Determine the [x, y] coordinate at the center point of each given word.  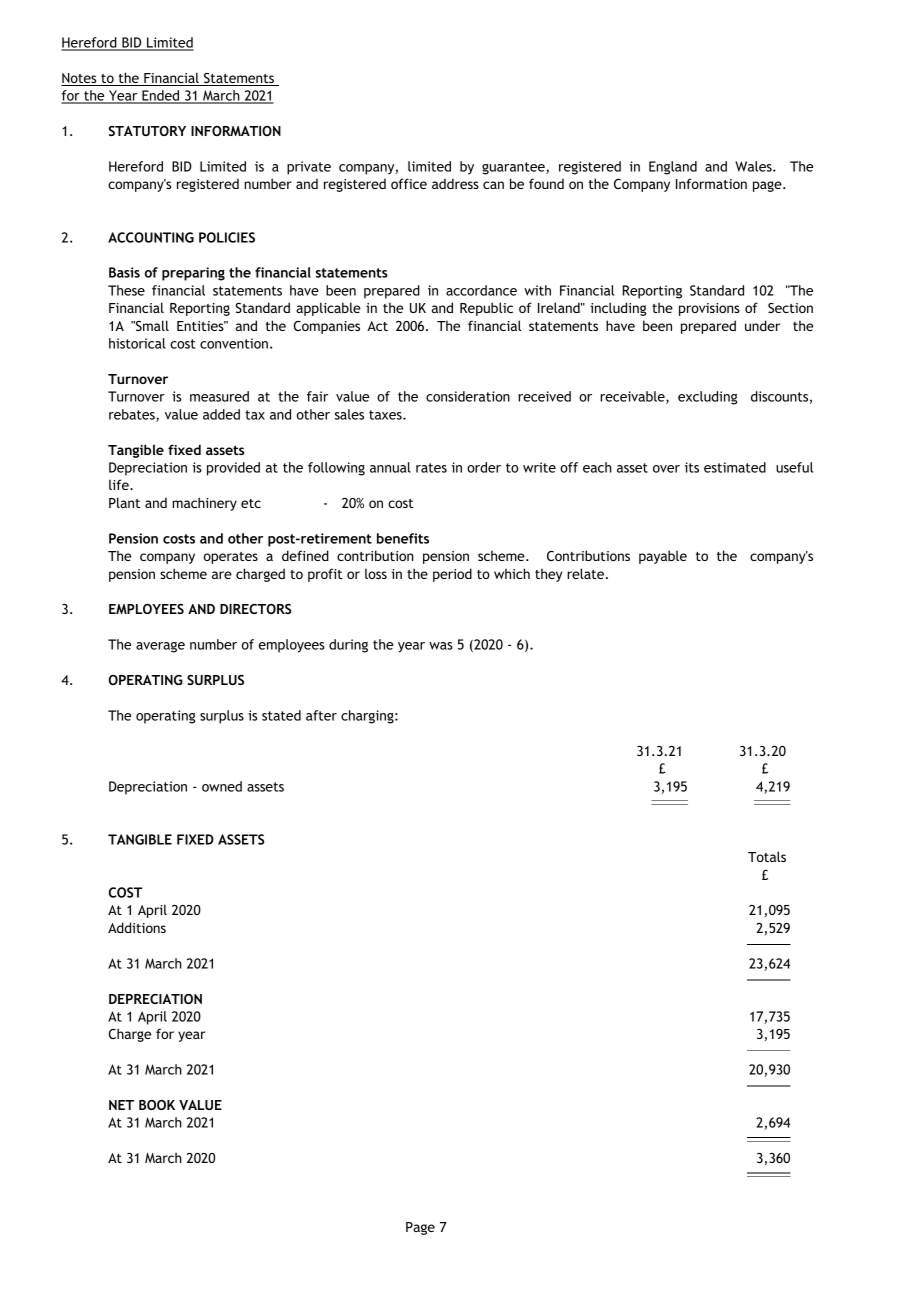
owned [222, 786]
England [673, 168]
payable [663, 557]
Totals [767, 856]
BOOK [157, 1105]
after [321, 715]
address [455, 183]
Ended [160, 96]
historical [137, 343]
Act [377, 326]
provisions [709, 309]
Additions [137, 927]
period [452, 575]
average [160, 647]
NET [121, 1105]
